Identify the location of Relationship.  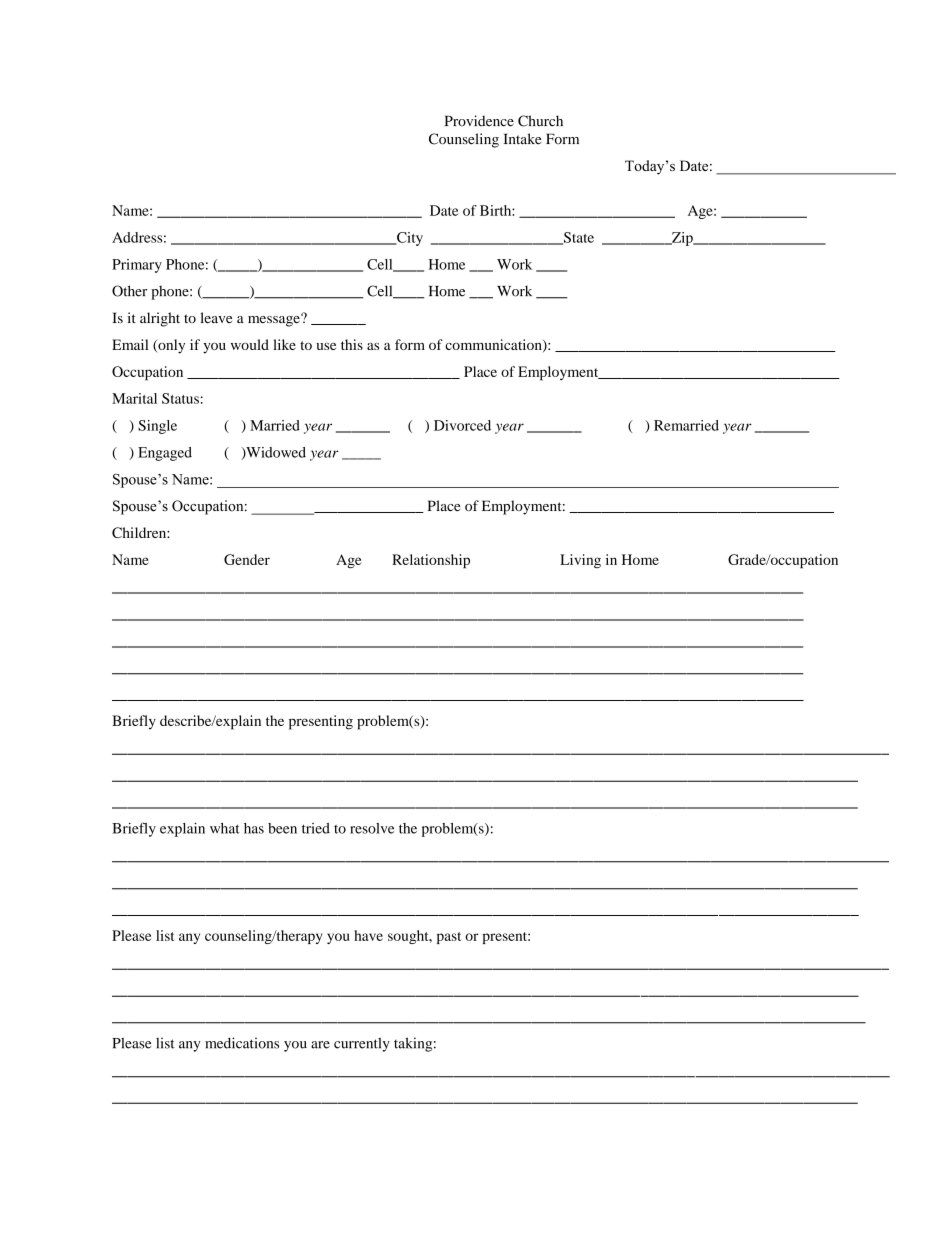
(431, 561).
